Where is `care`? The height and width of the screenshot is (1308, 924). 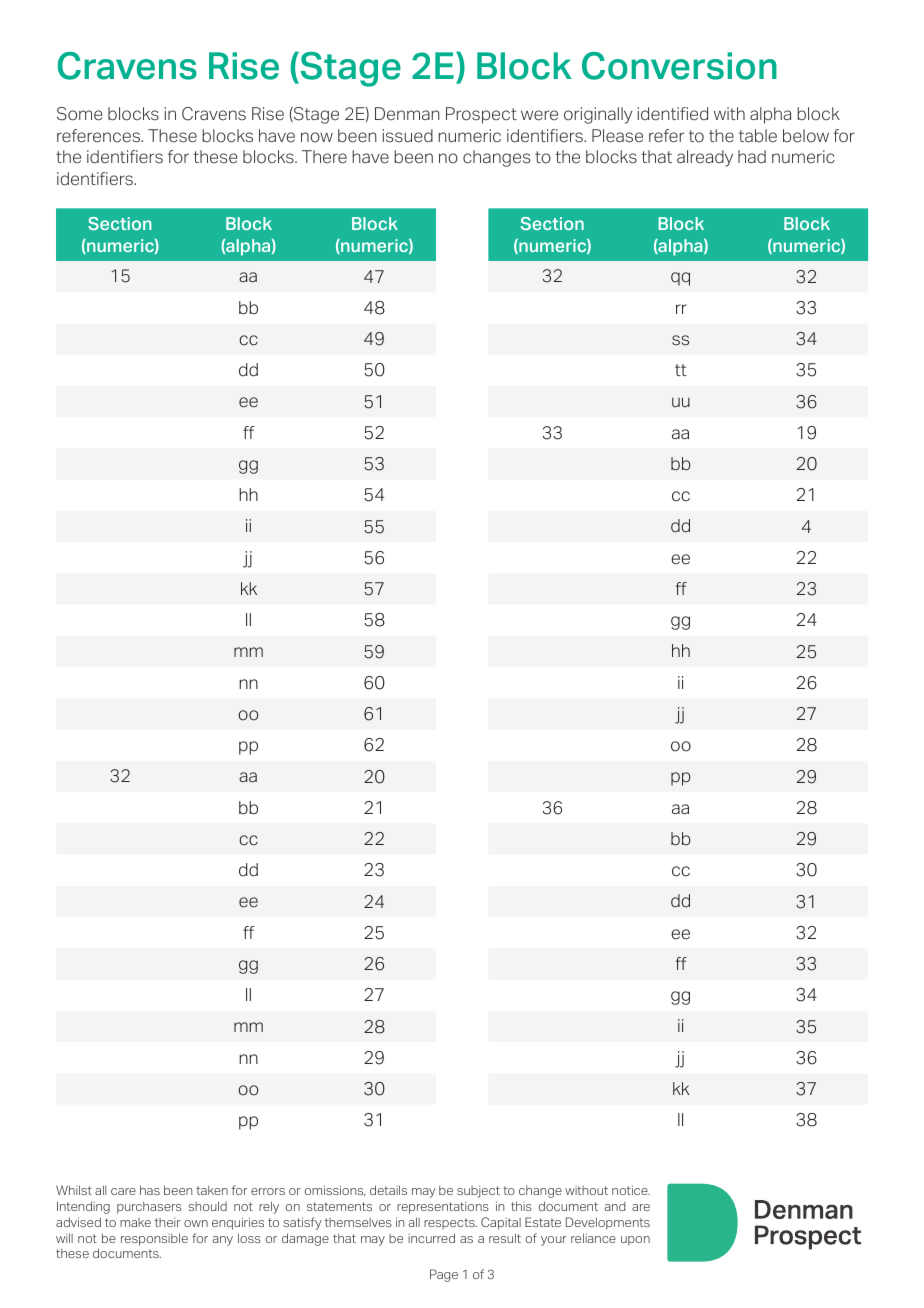 care is located at coordinates (123, 1191).
